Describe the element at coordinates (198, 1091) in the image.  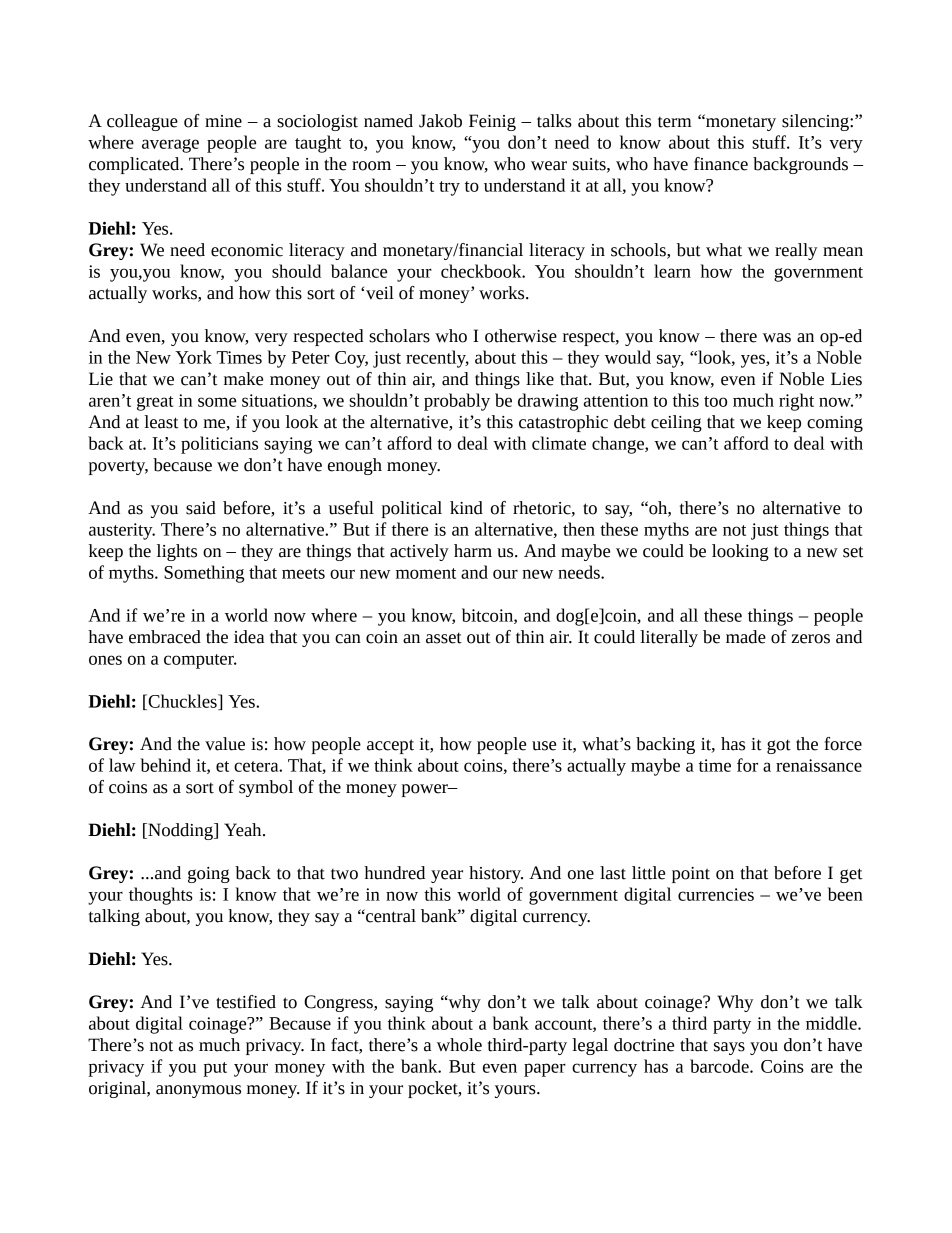
I see `anonymous` at that location.
